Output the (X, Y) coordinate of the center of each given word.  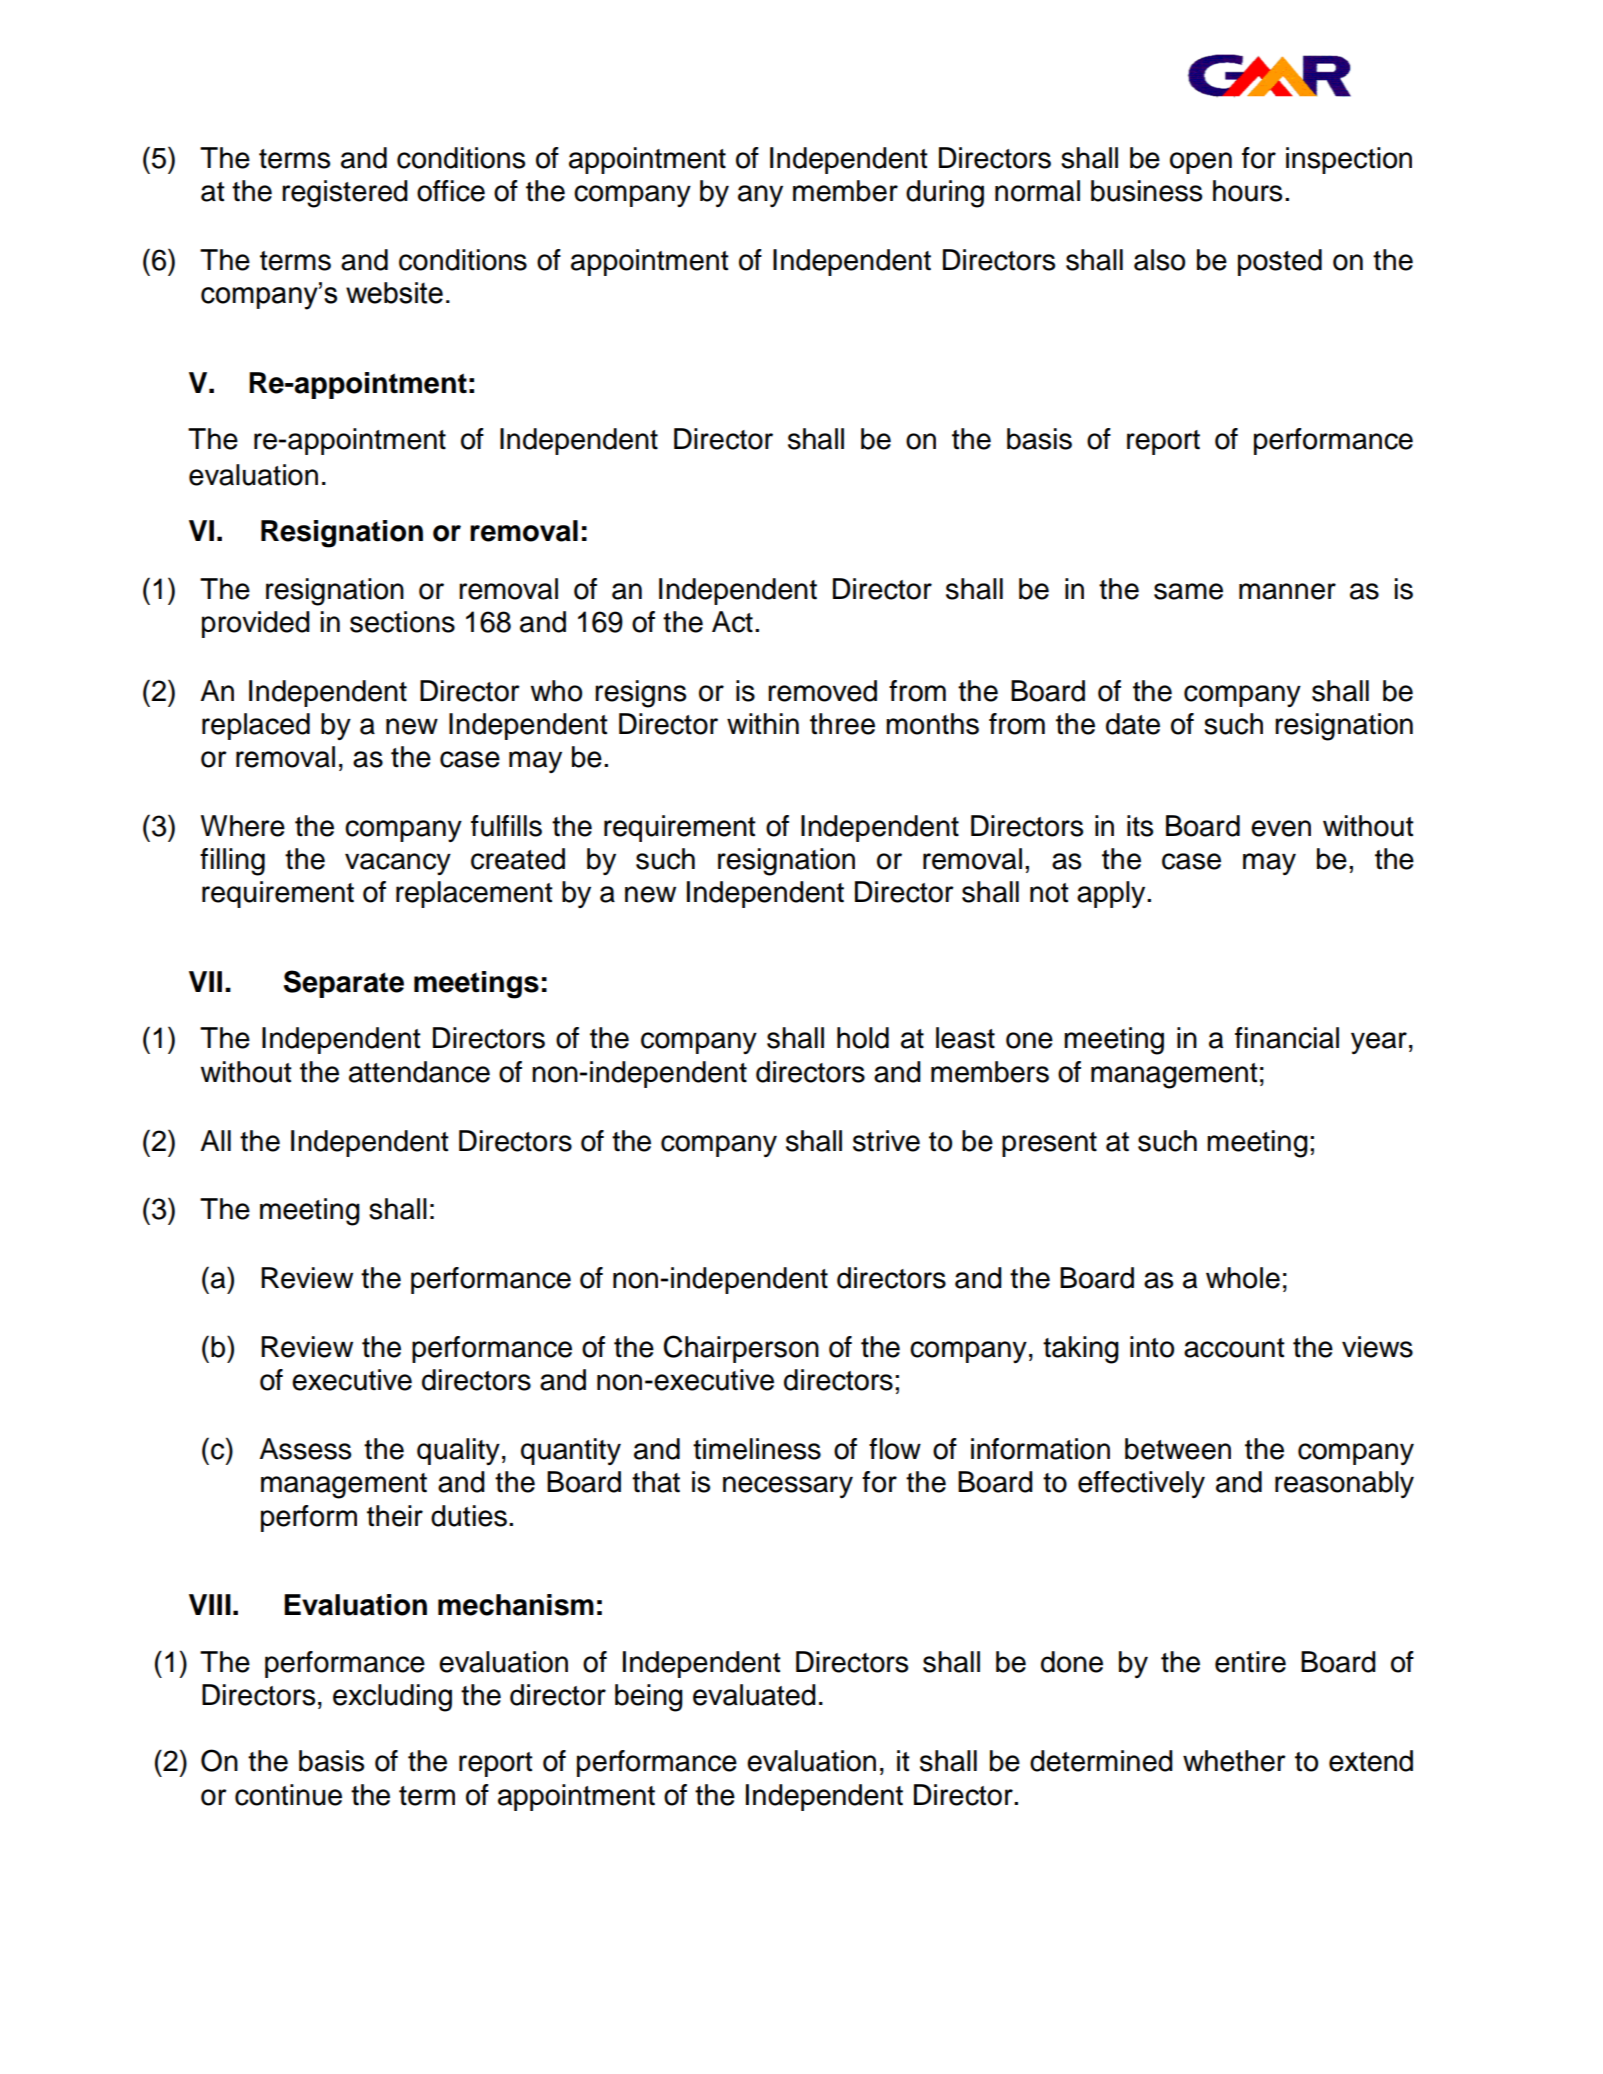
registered (345, 194)
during (945, 194)
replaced (256, 726)
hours (1247, 191)
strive (886, 1141)
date (1133, 724)
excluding (392, 1698)
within (763, 724)
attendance (419, 1072)
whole (1243, 1278)
